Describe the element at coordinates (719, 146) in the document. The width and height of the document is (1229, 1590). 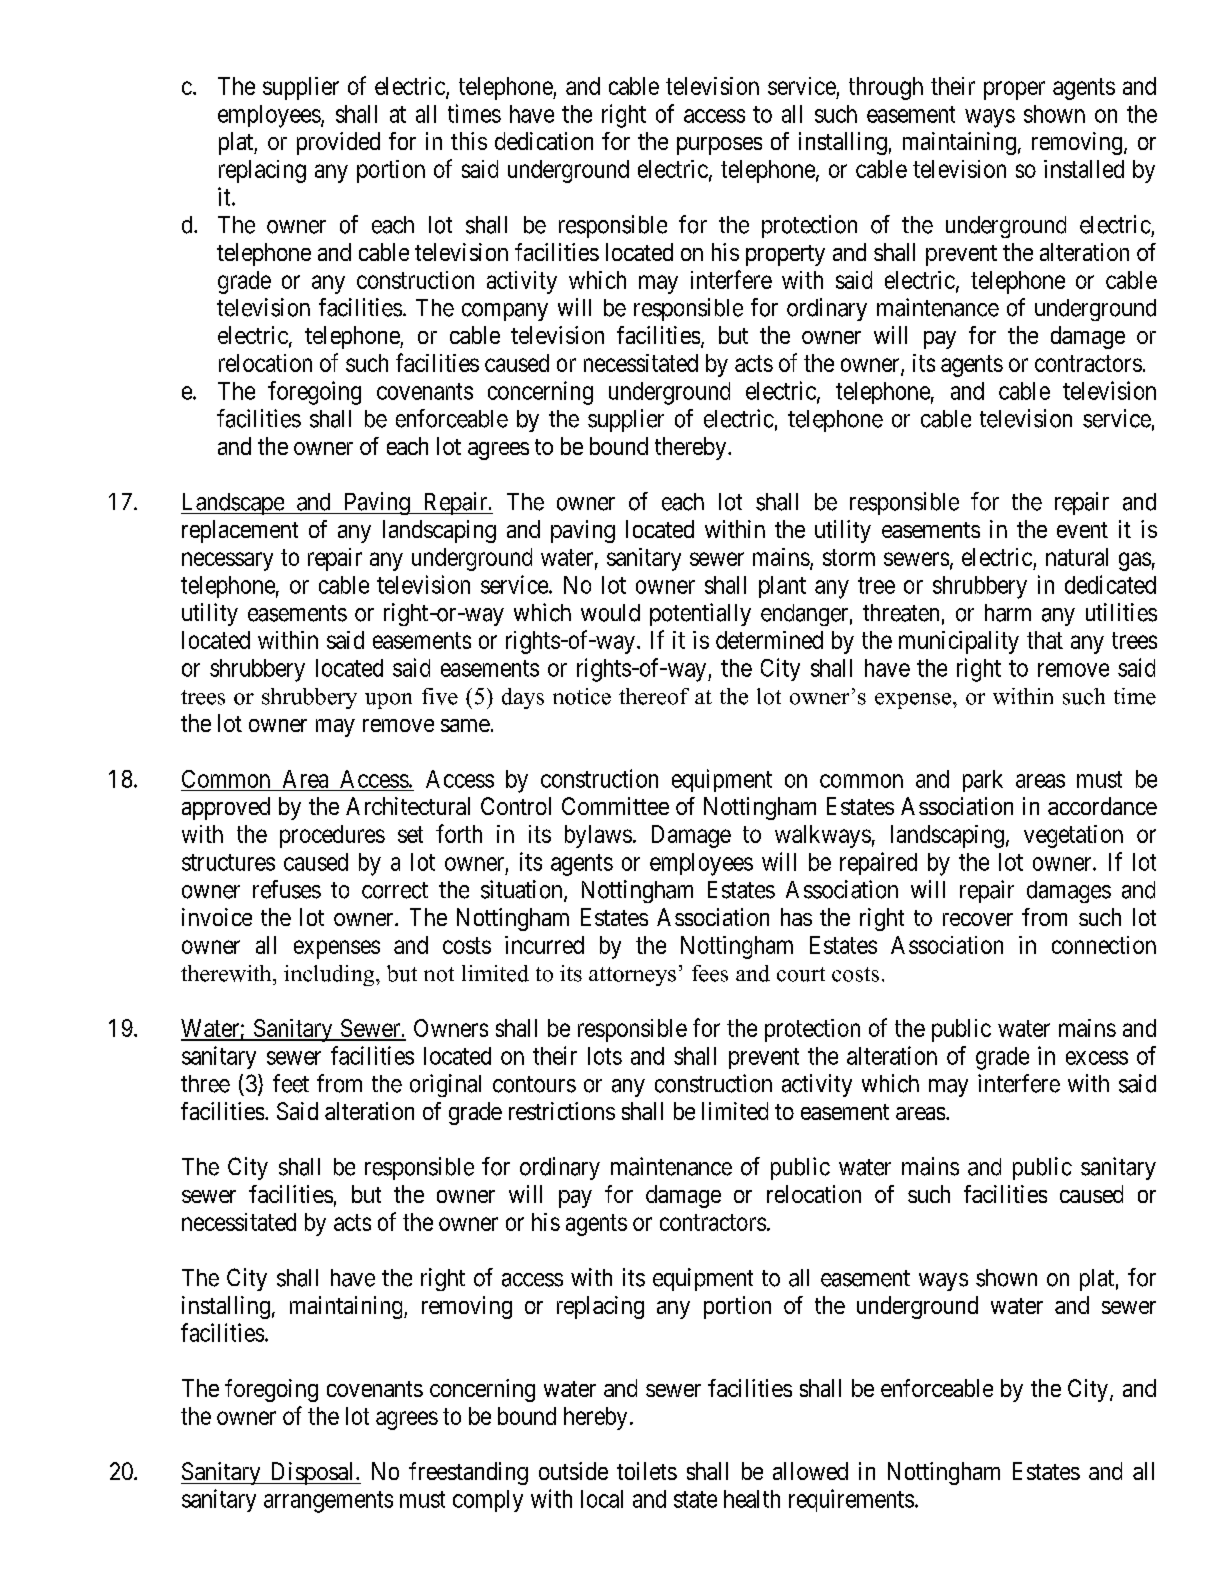
I see `purposes` at that location.
